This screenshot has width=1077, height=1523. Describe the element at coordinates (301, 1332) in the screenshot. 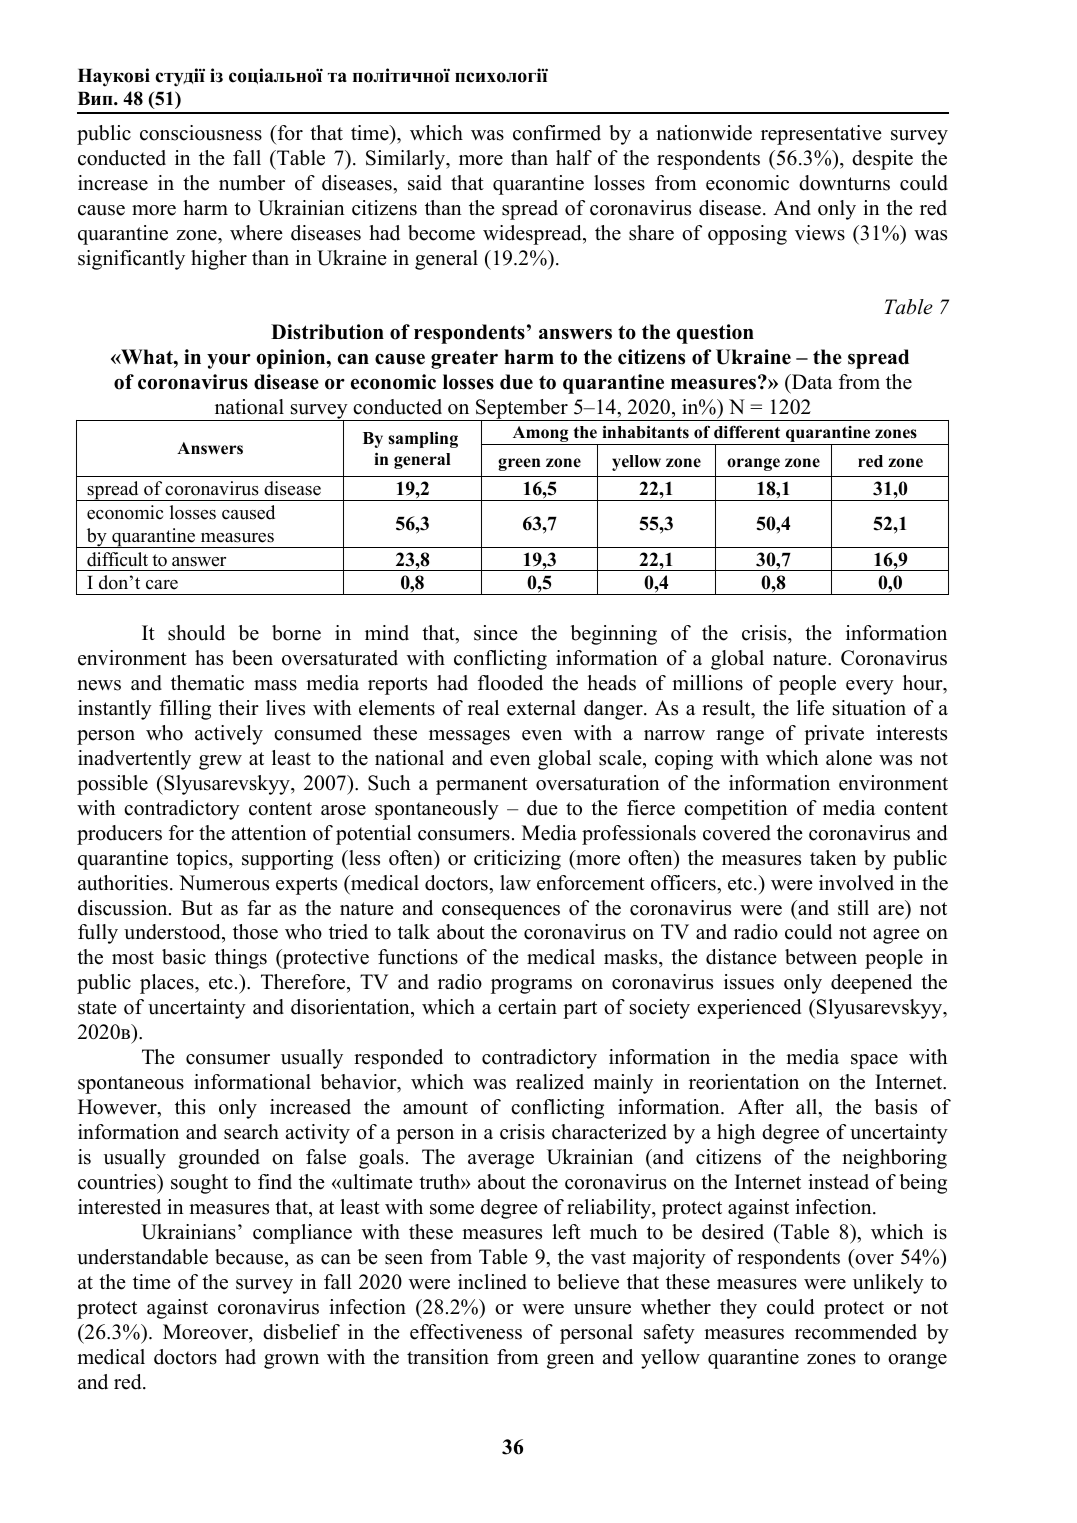

I see `disbelief` at that location.
